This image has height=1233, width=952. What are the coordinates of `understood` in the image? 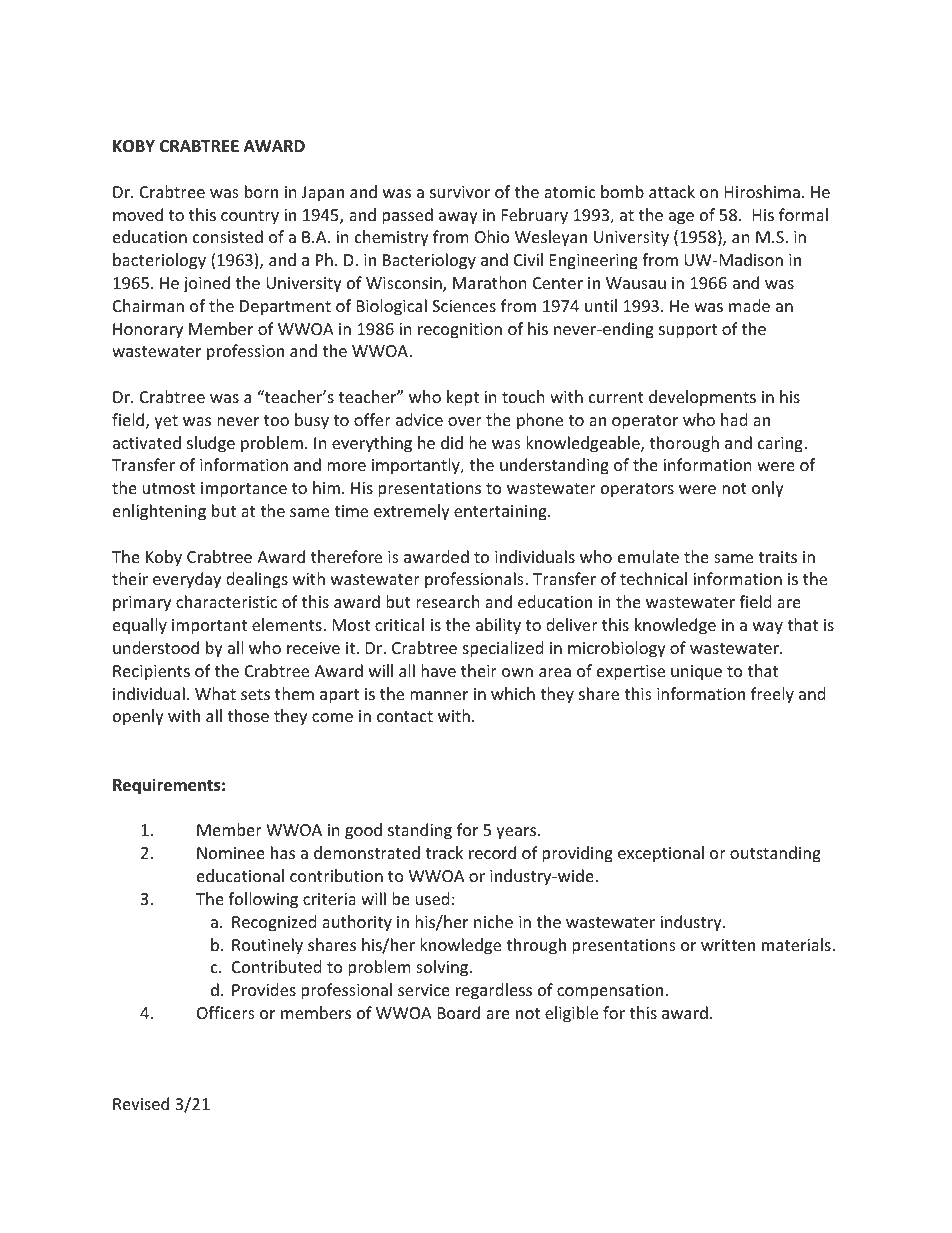 It's located at (156, 647).
